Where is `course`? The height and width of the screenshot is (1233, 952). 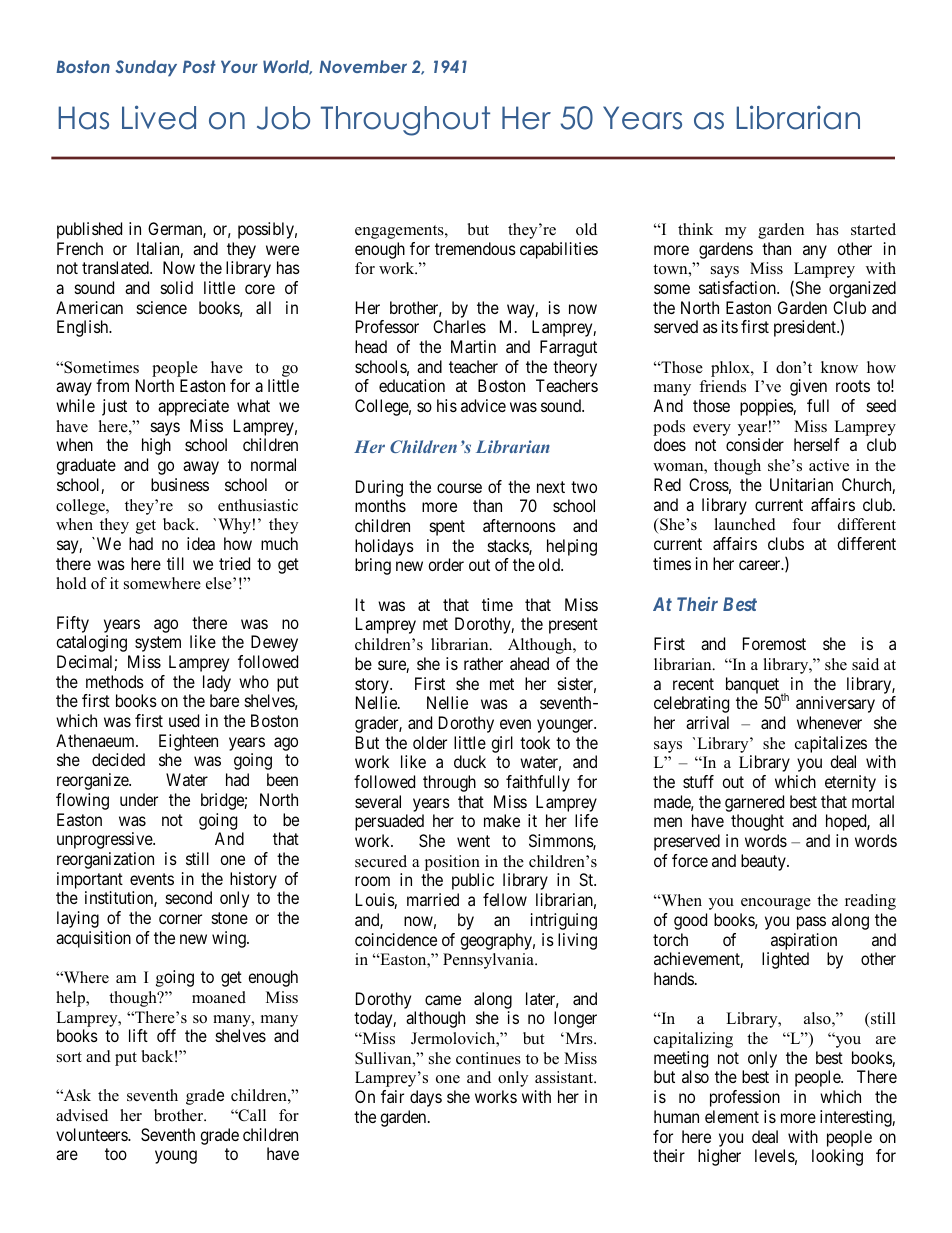
course is located at coordinates (459, 488).
